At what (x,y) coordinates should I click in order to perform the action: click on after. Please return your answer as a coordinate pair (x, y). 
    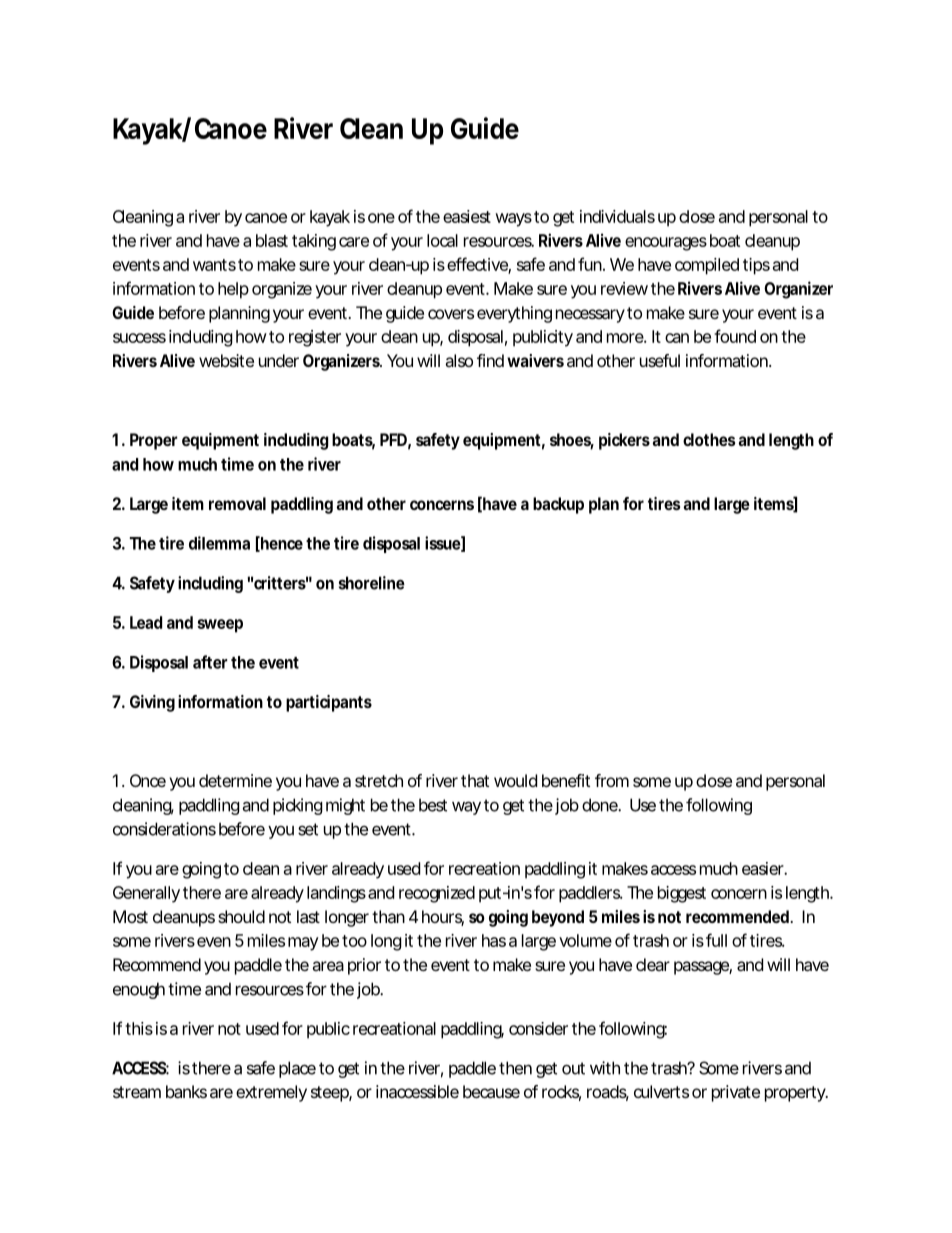
    Looking at the image, I should click on (210, 662).
